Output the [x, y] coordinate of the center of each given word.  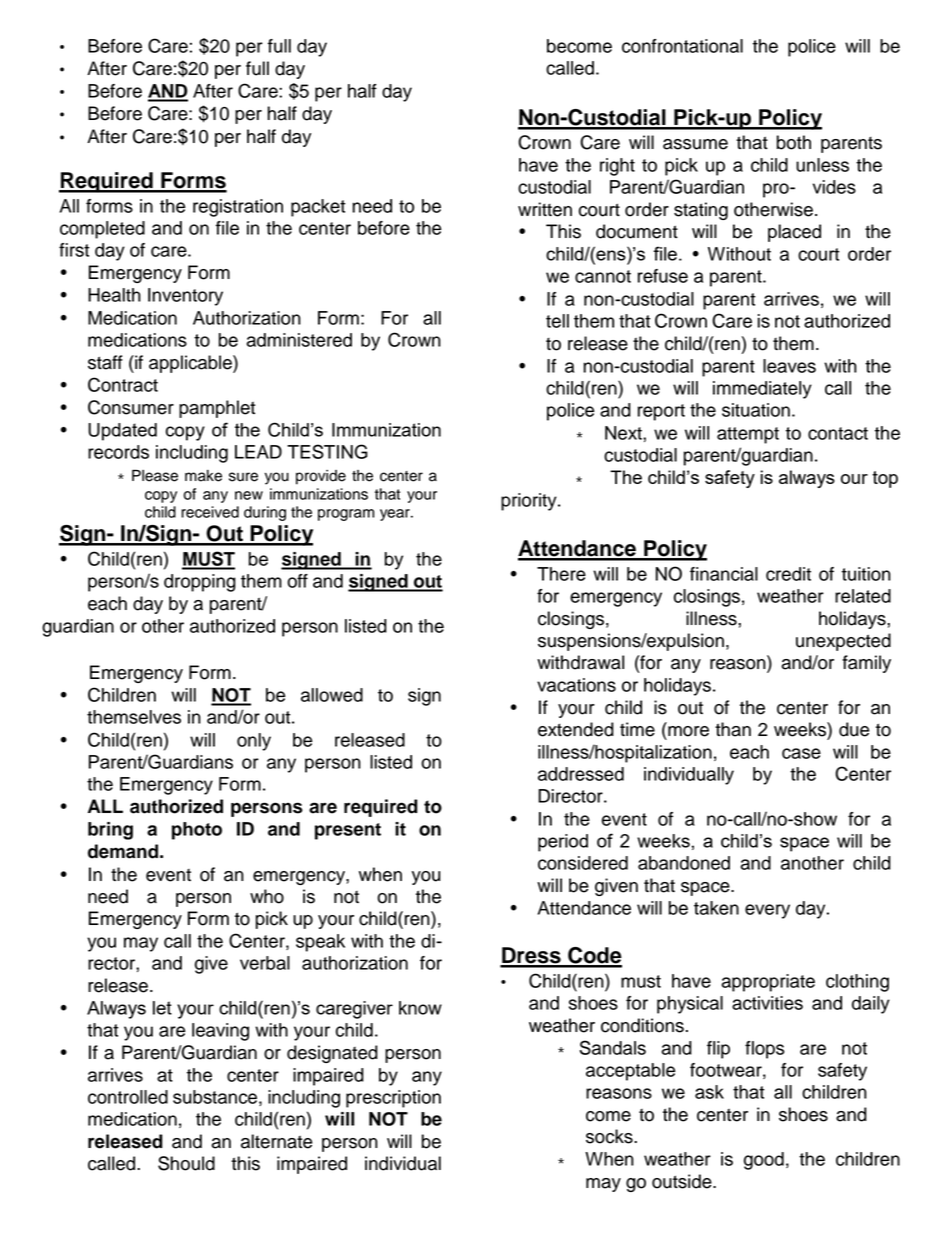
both [794, 142]
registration [238, 208]
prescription [393, 1099]
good [764, 1161]
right [617, 167]
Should [186, 1163]
